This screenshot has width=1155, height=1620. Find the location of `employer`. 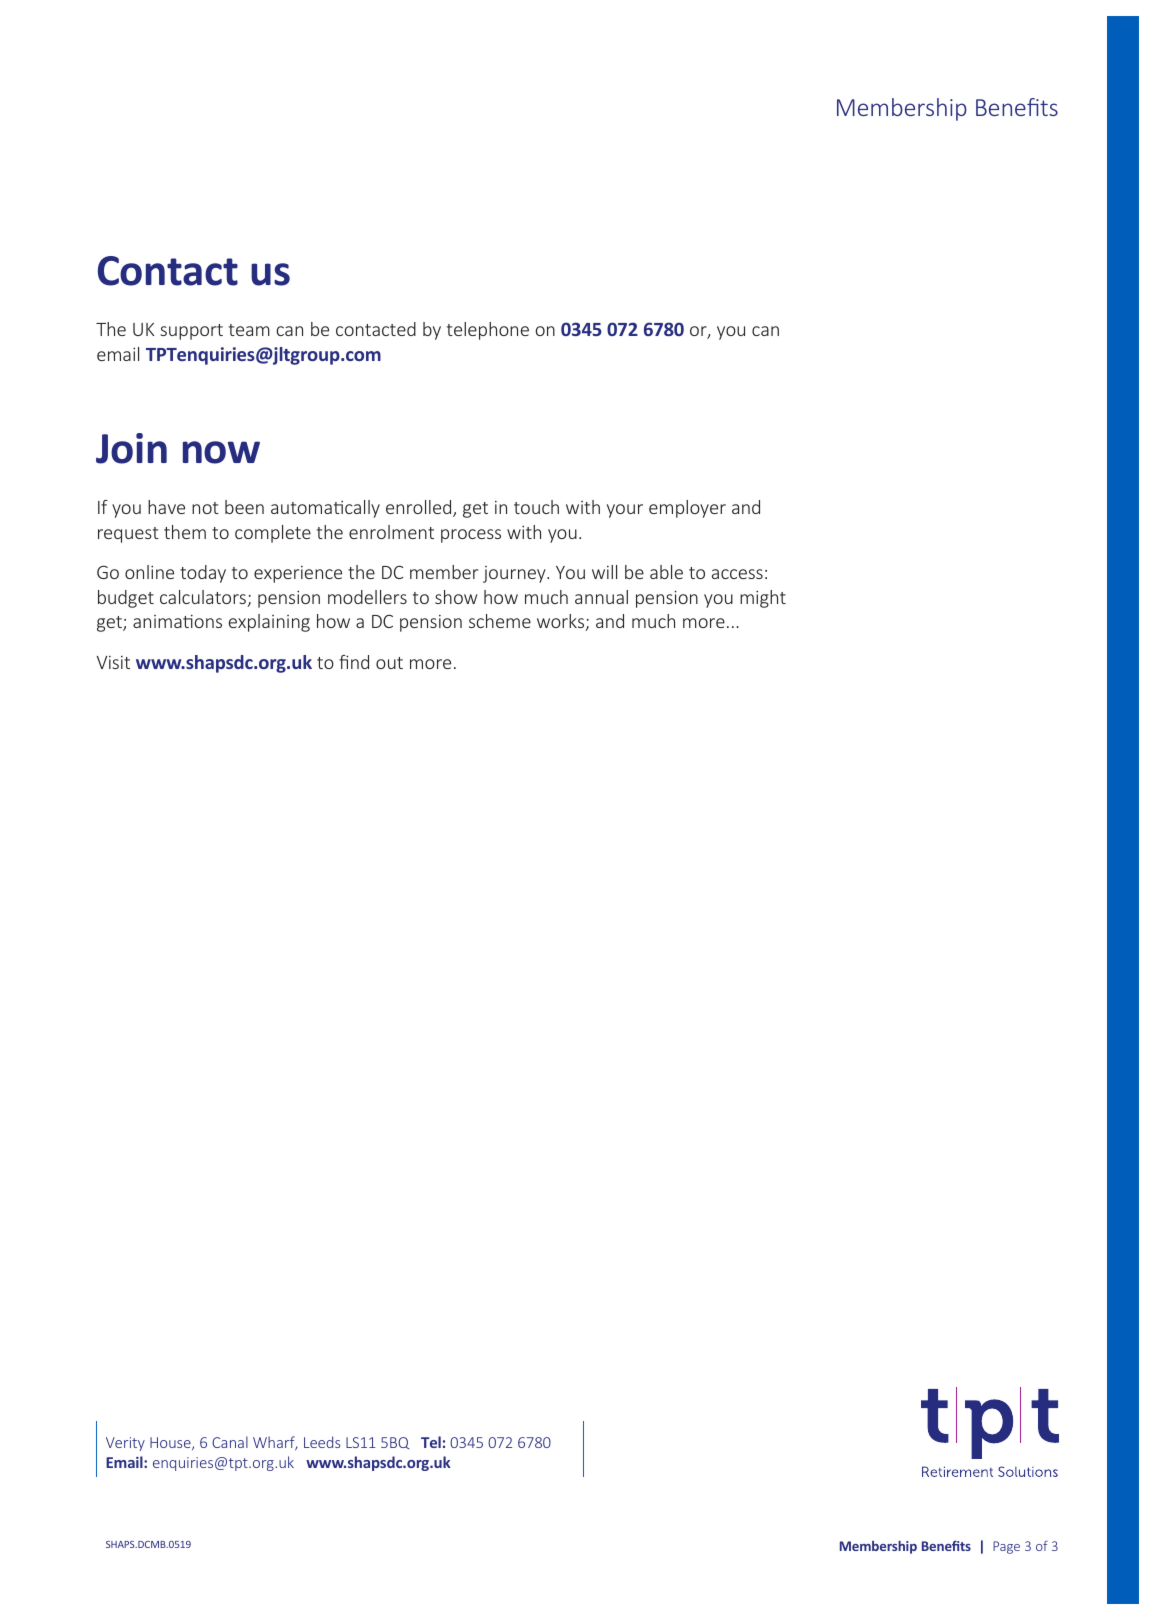

employer is located at coordinates (687, 509).
